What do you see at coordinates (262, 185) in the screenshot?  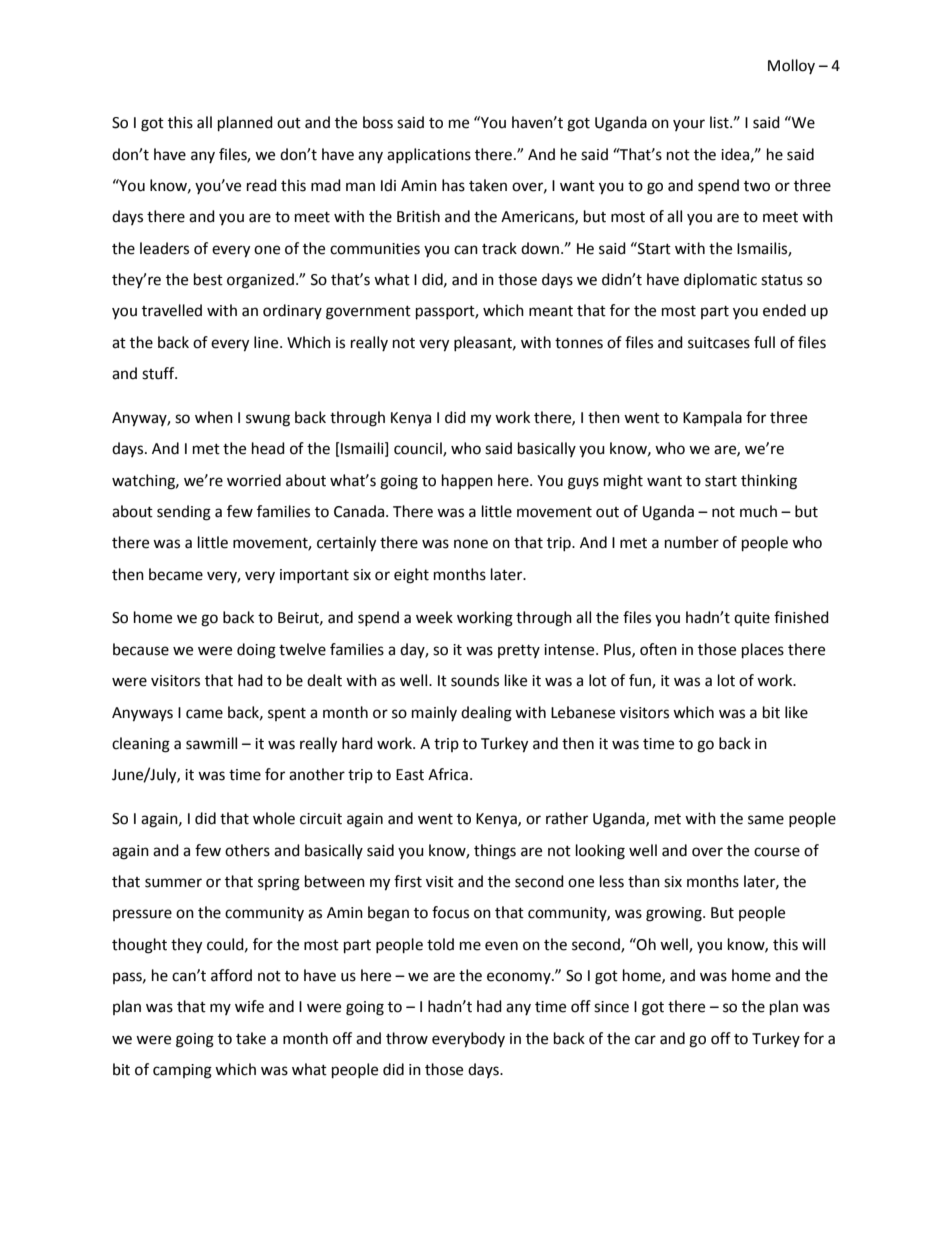 I see `read` at bounding box center [262, 185].
